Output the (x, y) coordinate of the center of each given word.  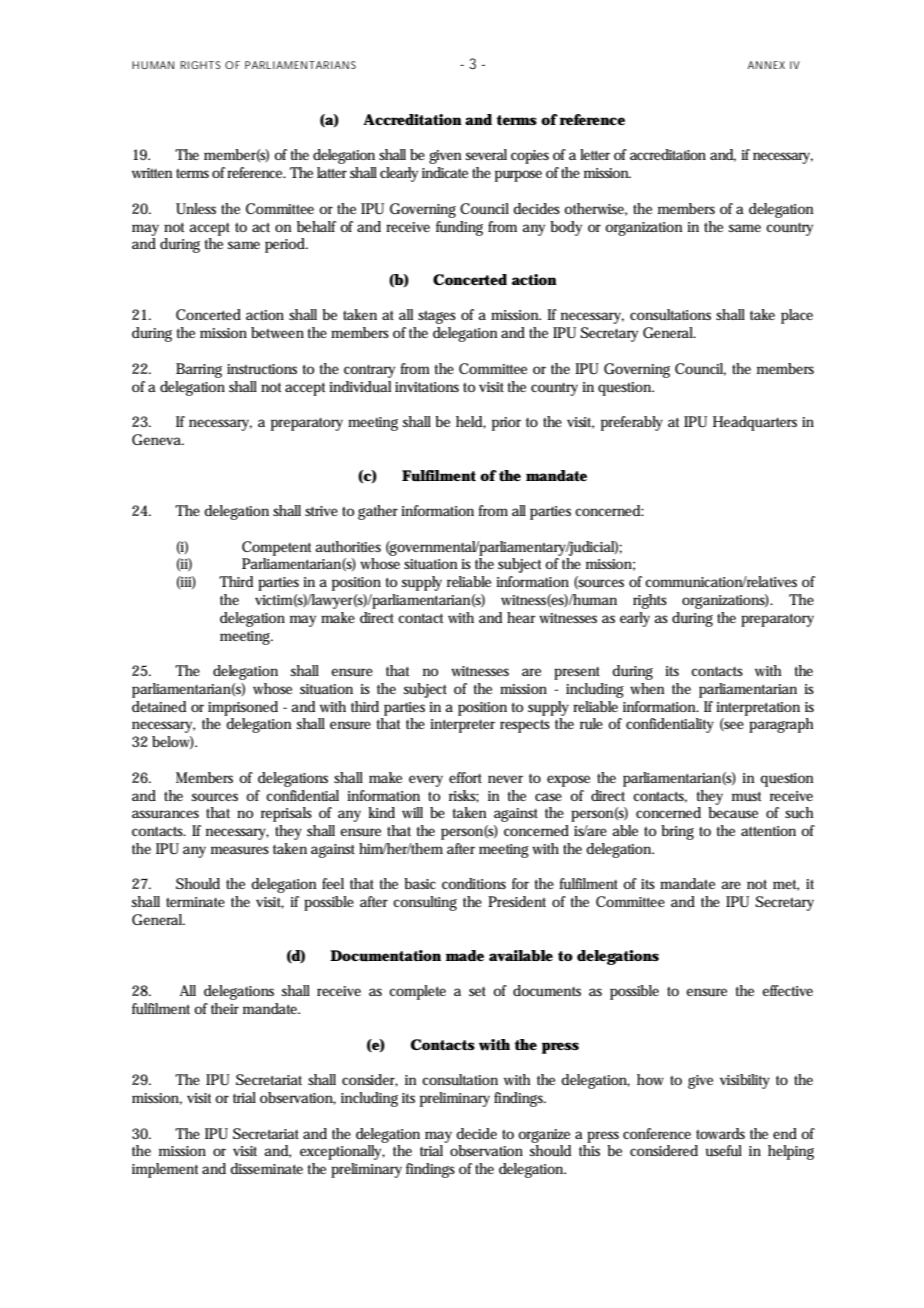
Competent (276, 548)
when (647, 688)
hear (521, 617)
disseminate (266, 1168)
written (152, 173)
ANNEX (766, 65)
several (486, 154)
